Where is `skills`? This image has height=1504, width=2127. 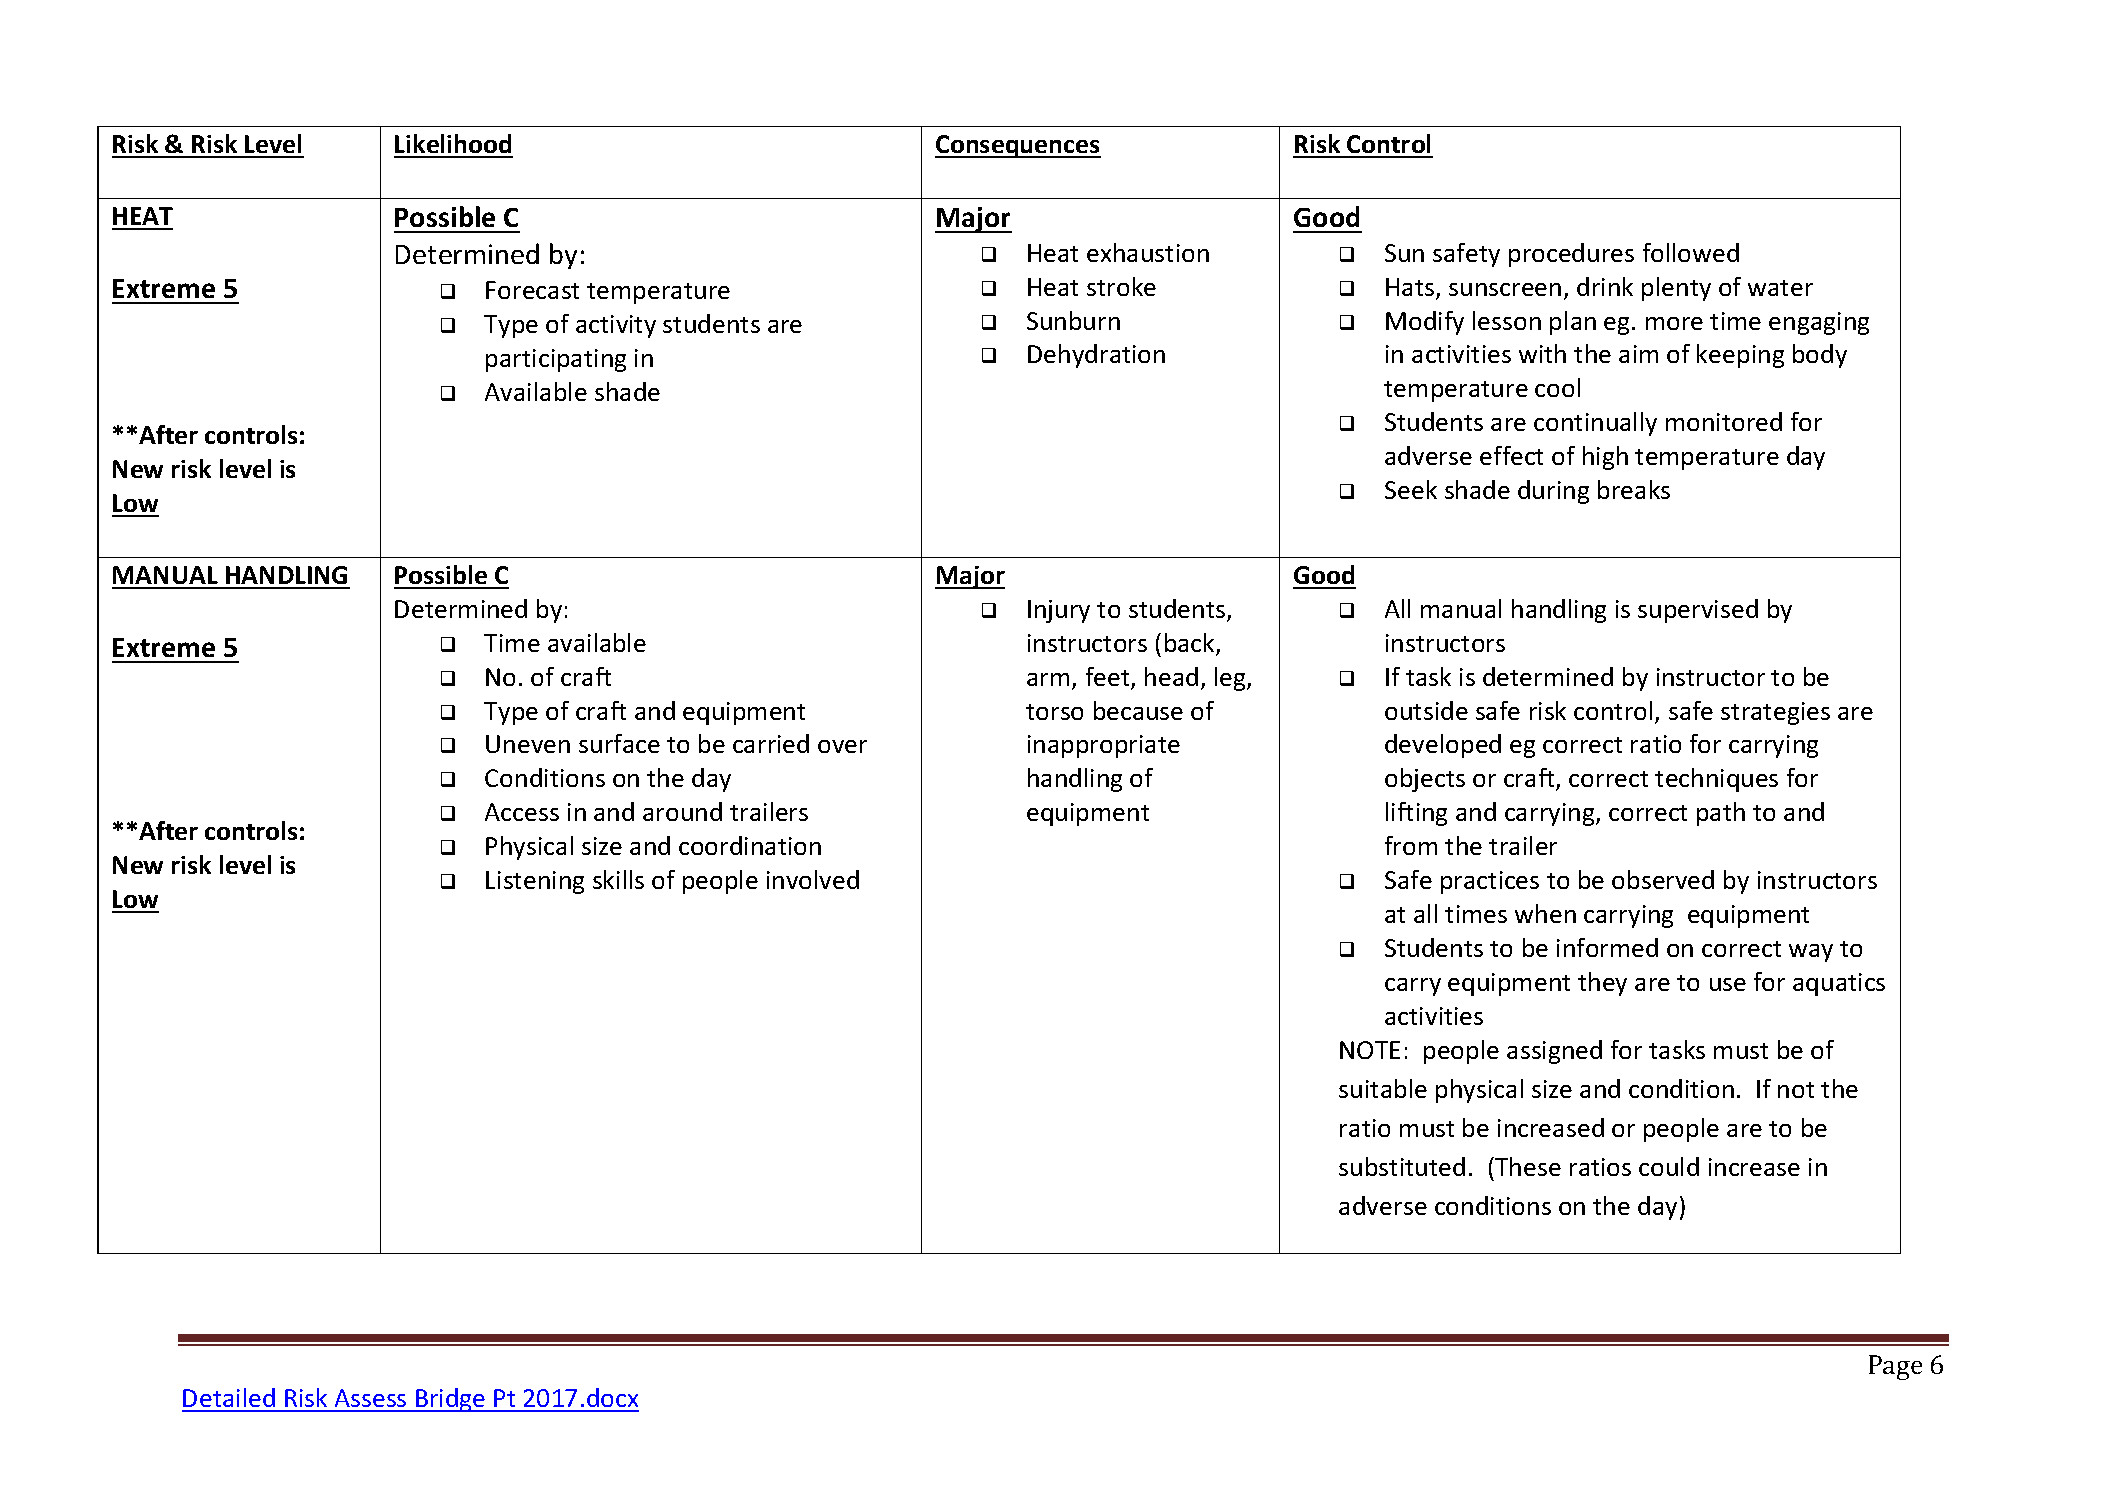 skills is located at coordinates (618, 879).
